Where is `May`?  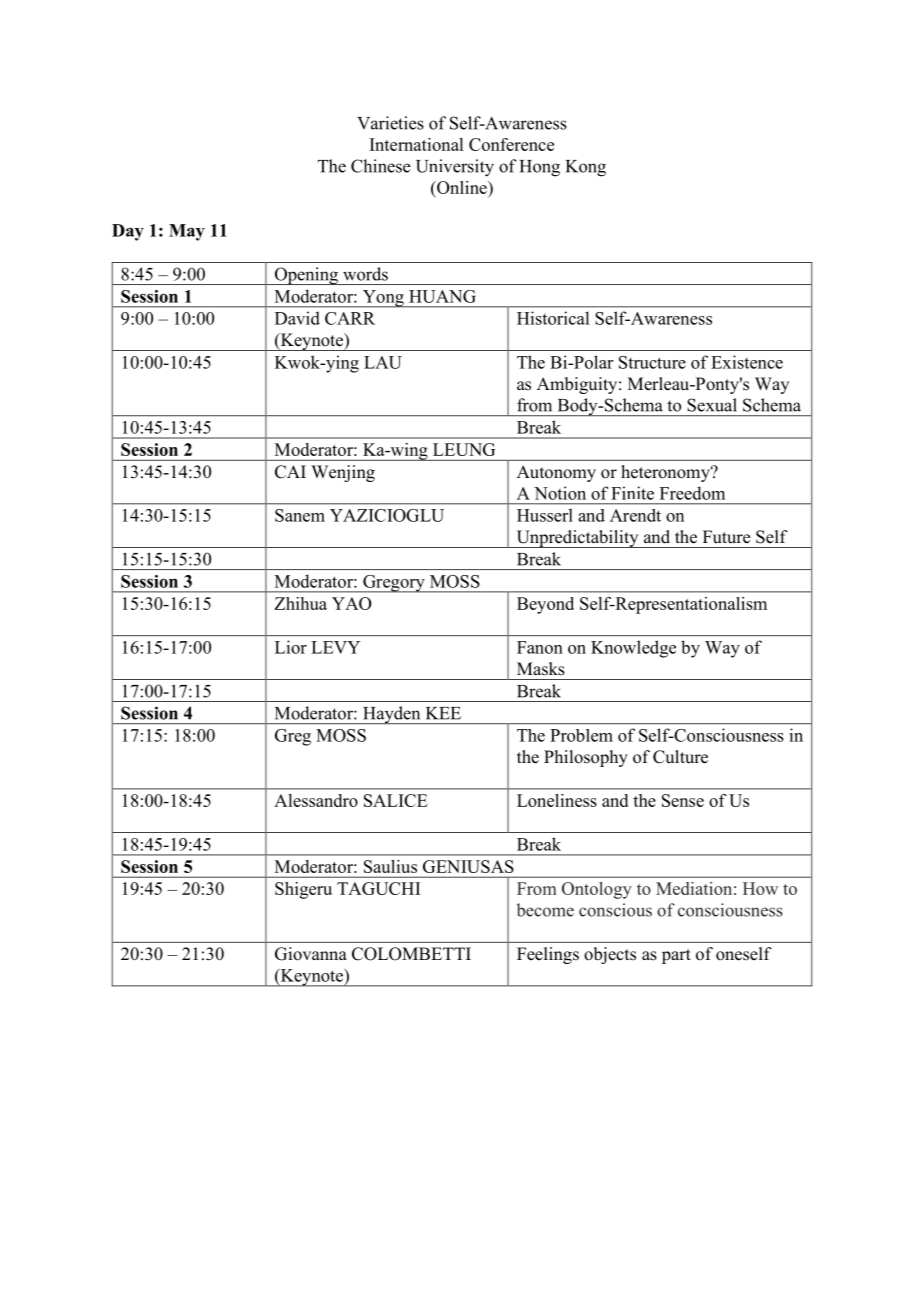 May is located at coordinates (187, 232).
